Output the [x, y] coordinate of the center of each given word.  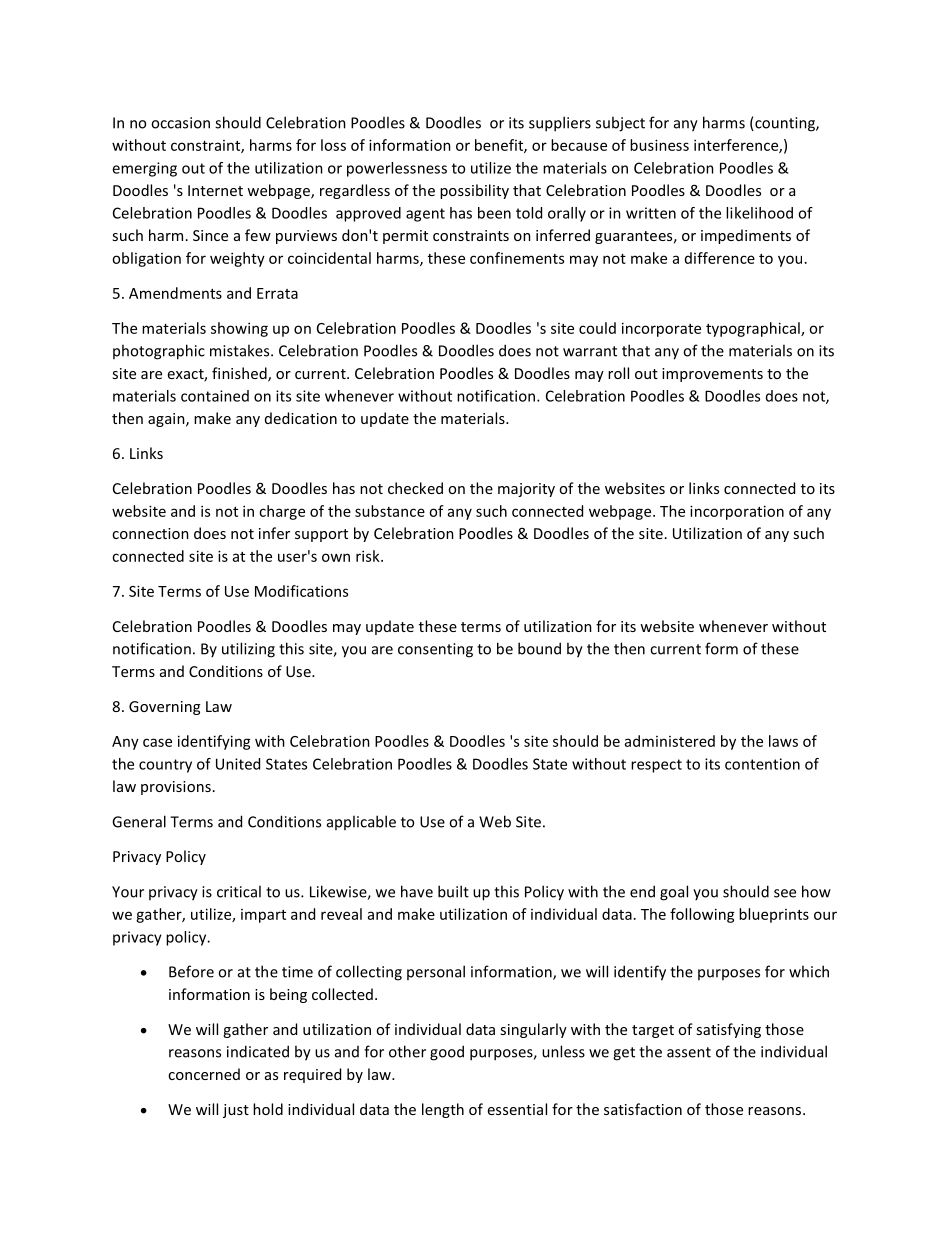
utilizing [248, 650]
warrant [590, 351]
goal [674, 893]
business [659, 145]
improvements [712, 375]
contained [215, 396]
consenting [435, 650]
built [453, 891]
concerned [204, 1074]
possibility [474, 191]
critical [239, 891]
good [447, 1053]
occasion [180, 123]
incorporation [737, 512]
